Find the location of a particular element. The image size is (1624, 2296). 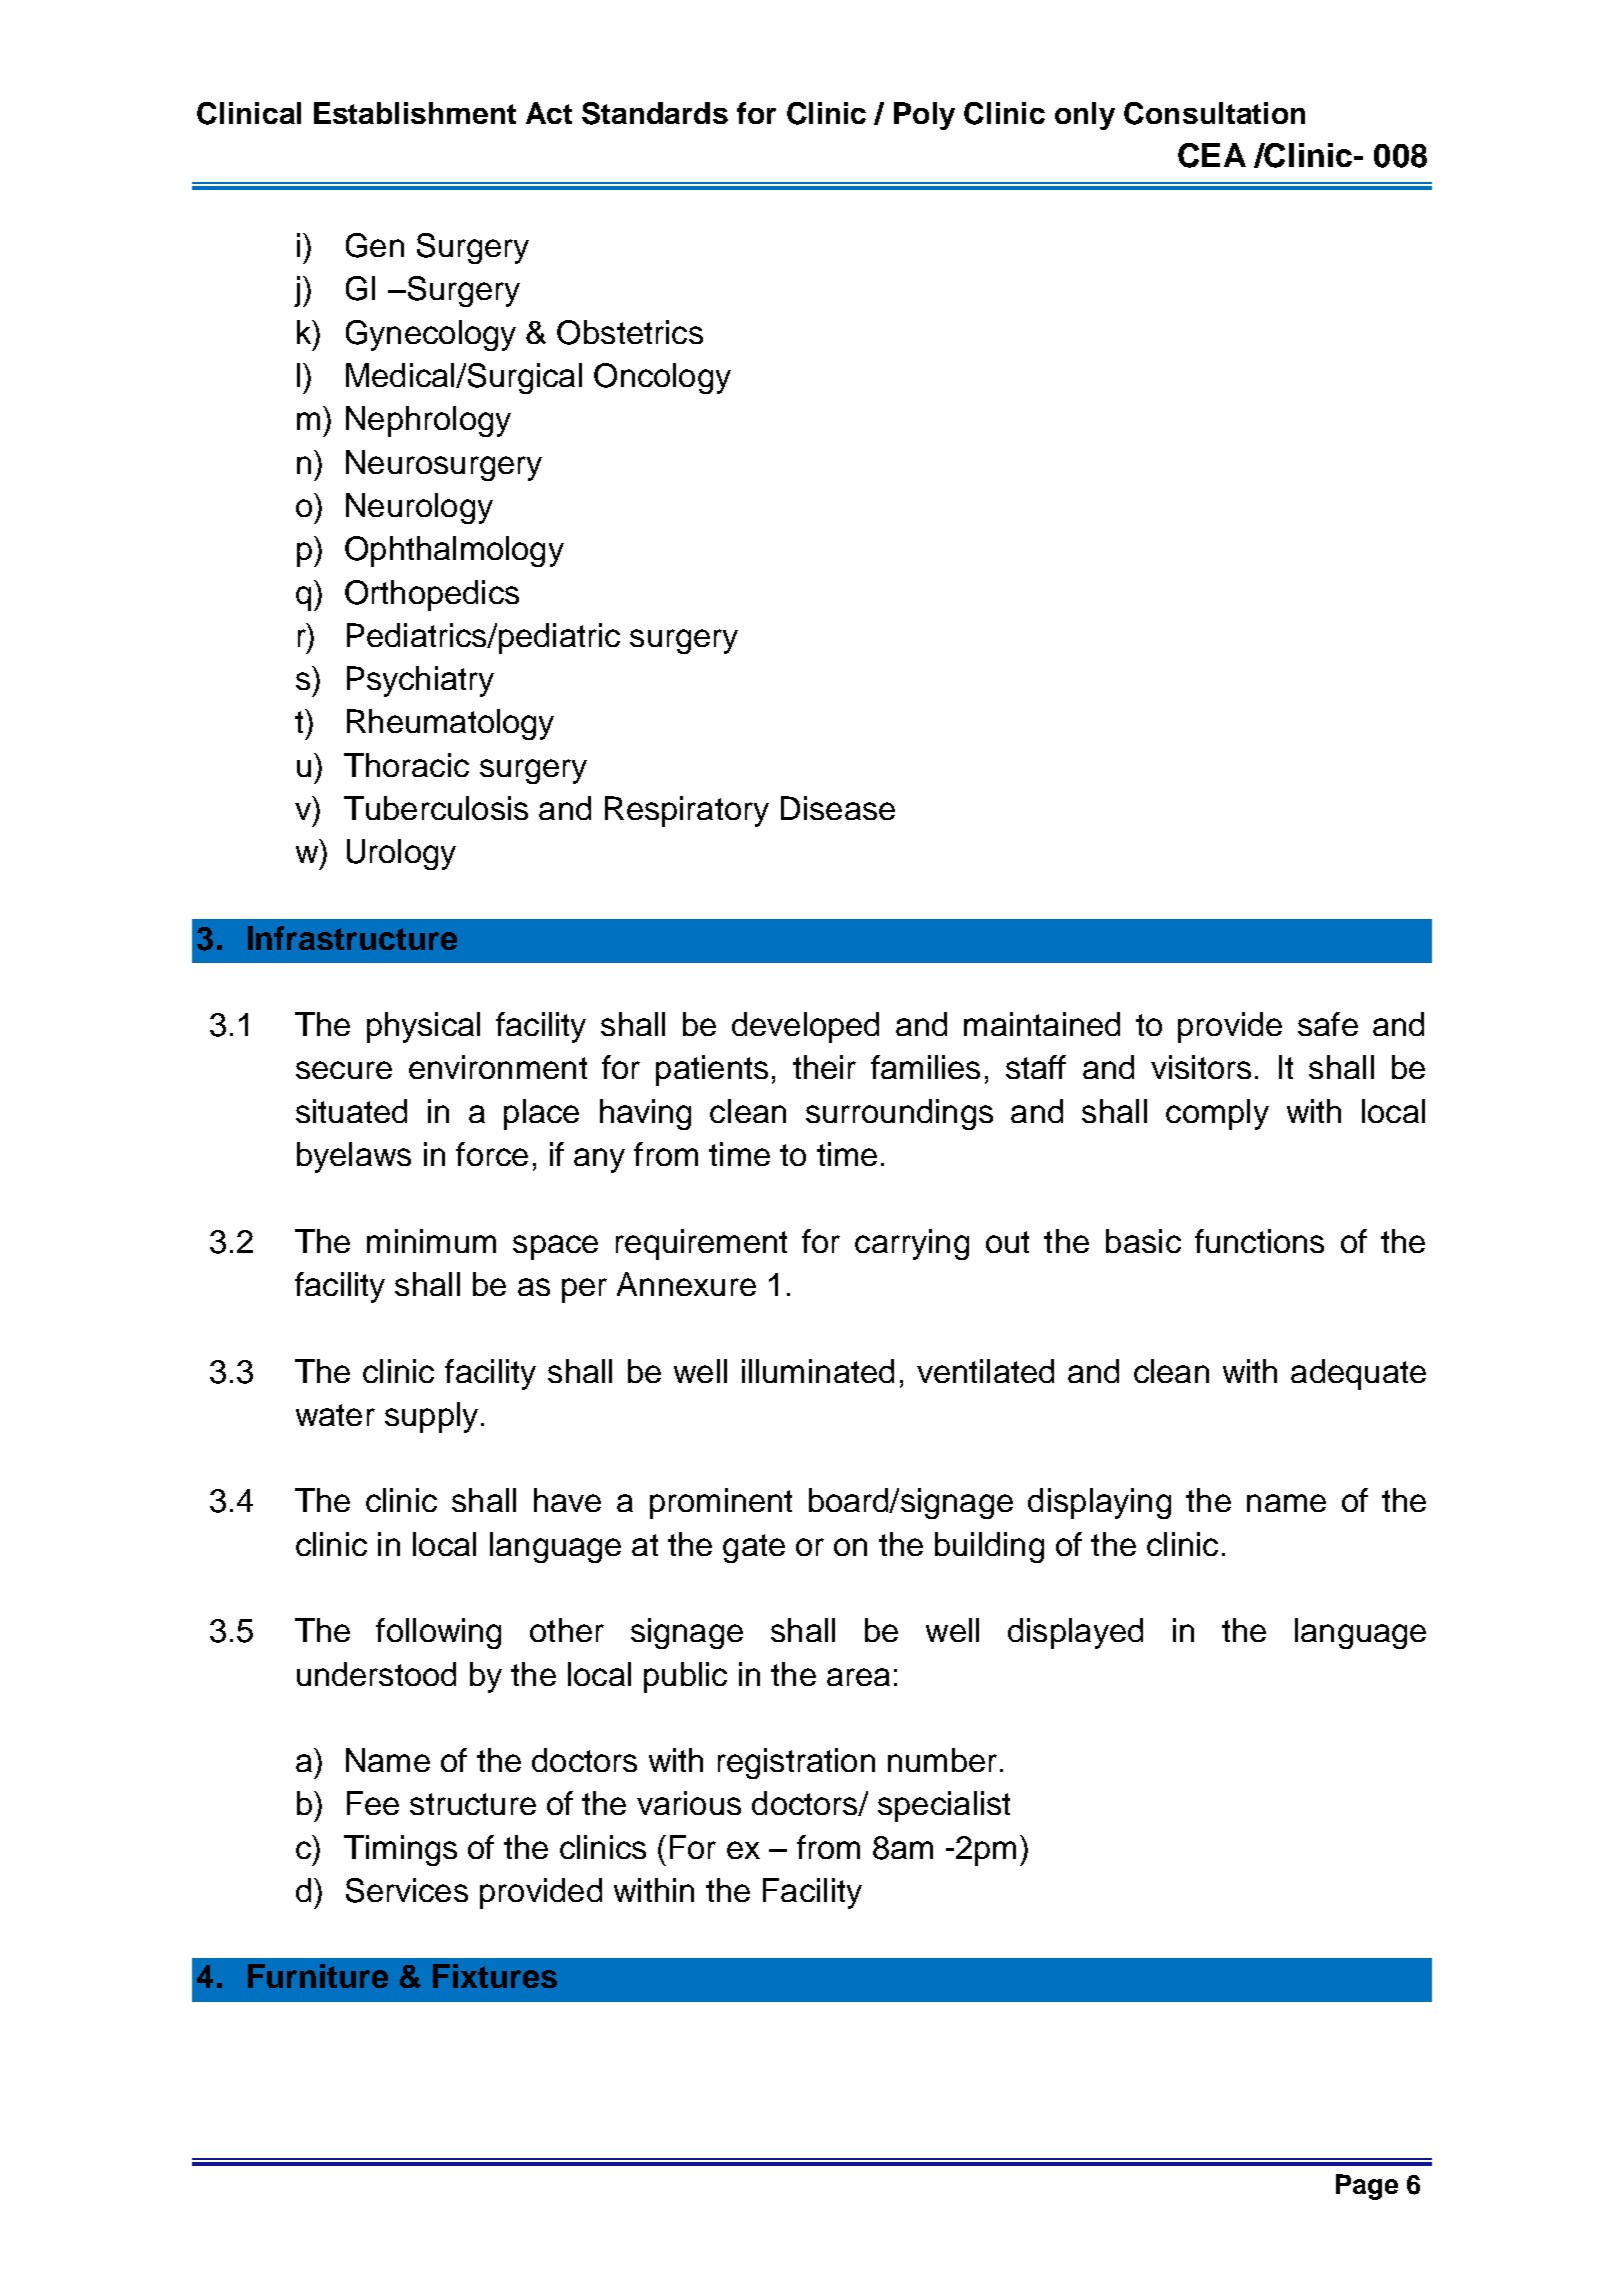

specialist is located at coordinates (944, 1806).
